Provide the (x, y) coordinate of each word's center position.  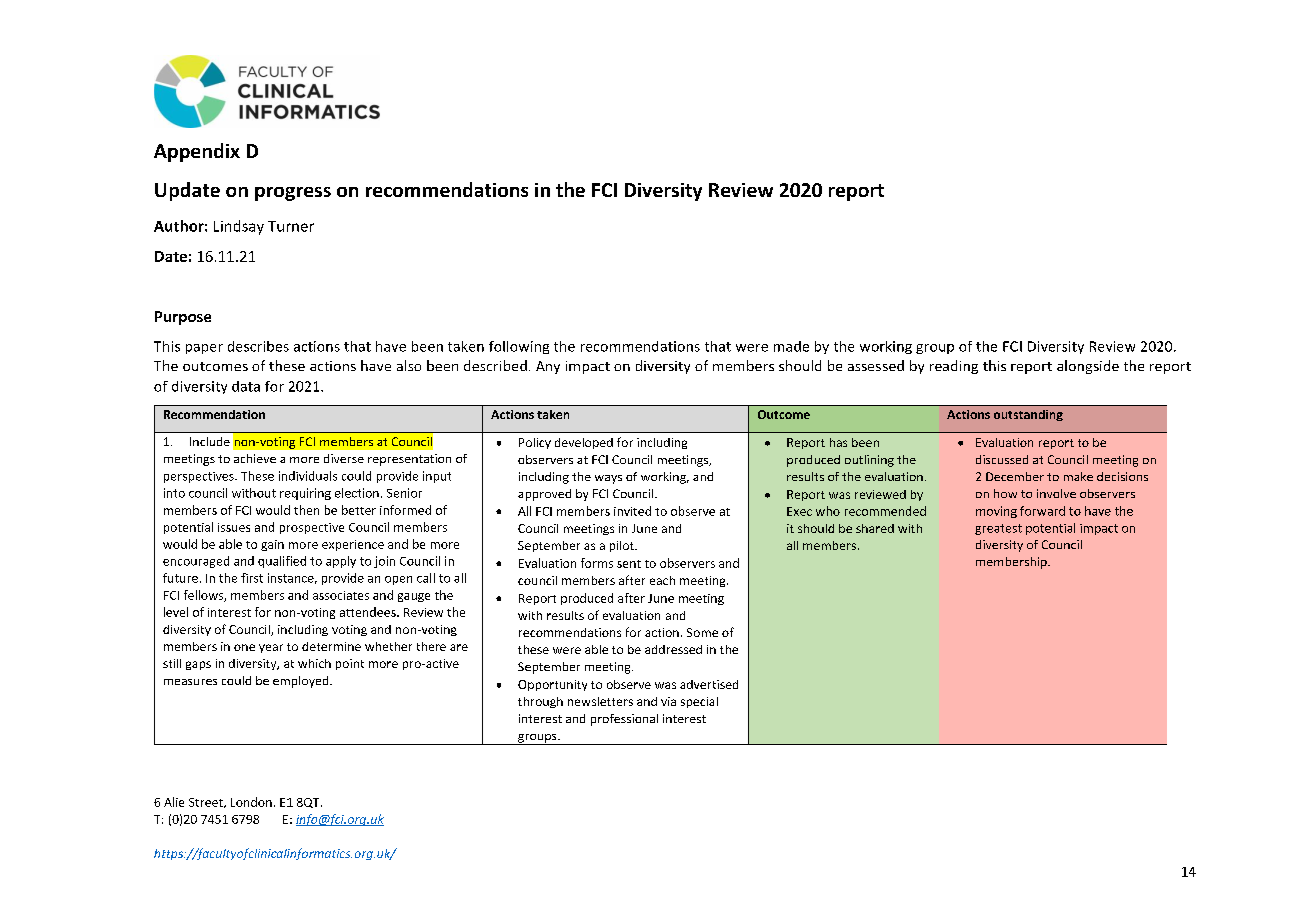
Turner (291, 226)
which (314, 663)
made (791, 346)
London (251, 802)
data (246, 386)
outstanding (1028, 415)
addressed (673, 649)
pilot (623, 546)
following (519, 347)
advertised (709, 684)
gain (272, 545)
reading (954, 367)
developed (584, 443)
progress (293, 194)
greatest (998, 529)
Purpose (183, 318)
